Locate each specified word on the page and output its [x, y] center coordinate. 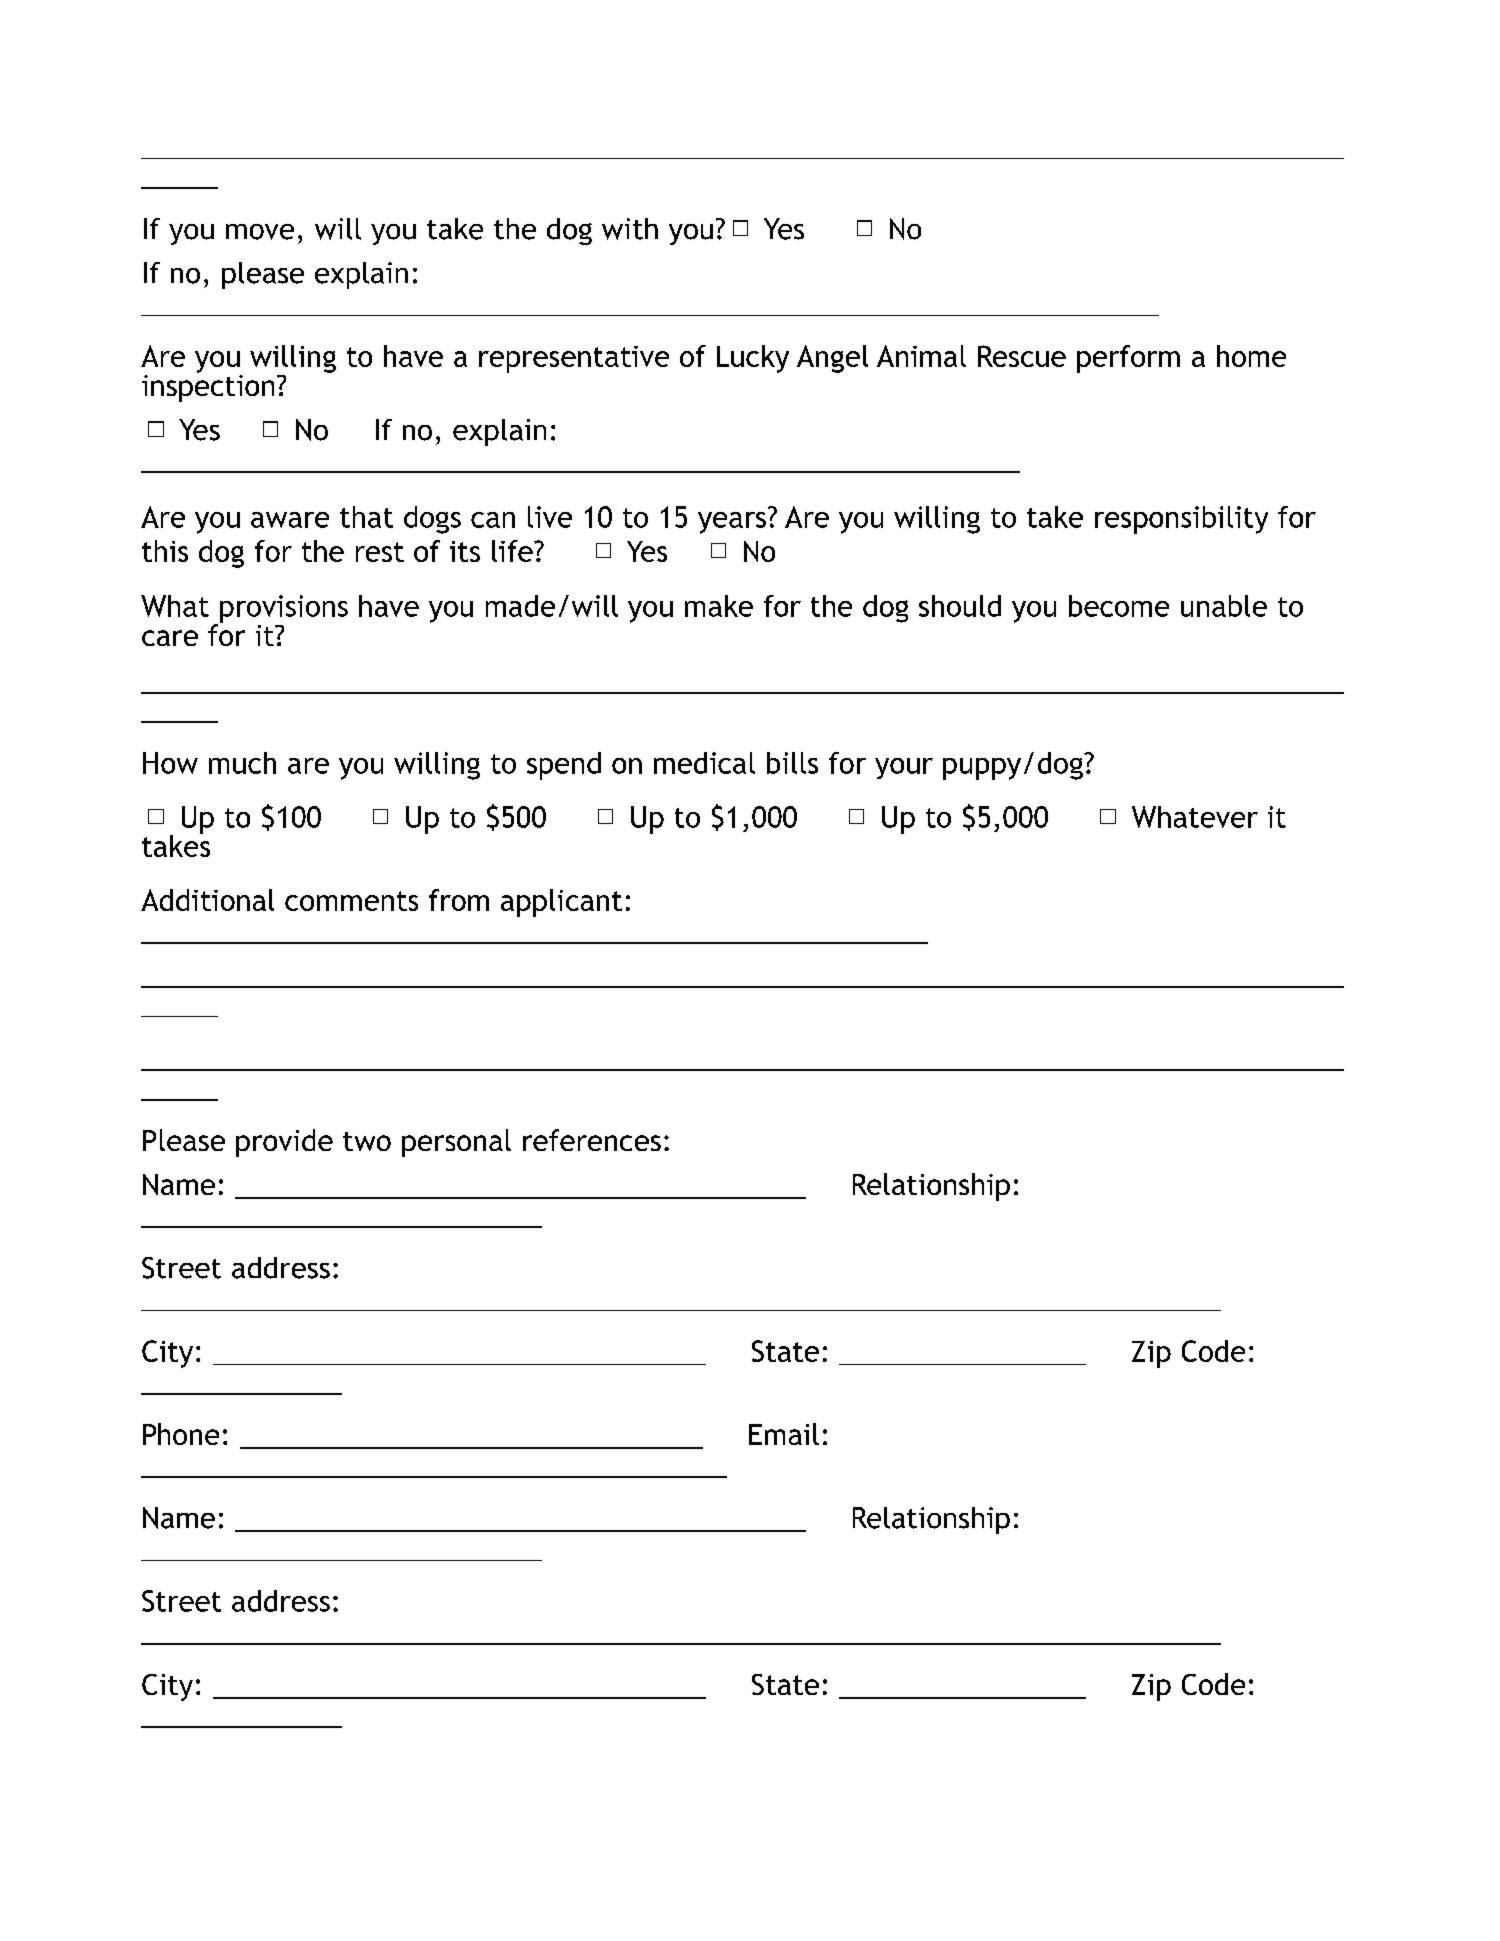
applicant [561, 903]
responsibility [1181, 520]
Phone [181, 1434]
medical [704, 763]
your [904, 768]
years [732, 523]
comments [351, 901]
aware [290, 520]
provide [284, 1143]
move [260, 232]
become [1119, 606]
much [242, 763]
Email [784, 1434]
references [592, 1140]
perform [1128, 359]
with [630, 229]
